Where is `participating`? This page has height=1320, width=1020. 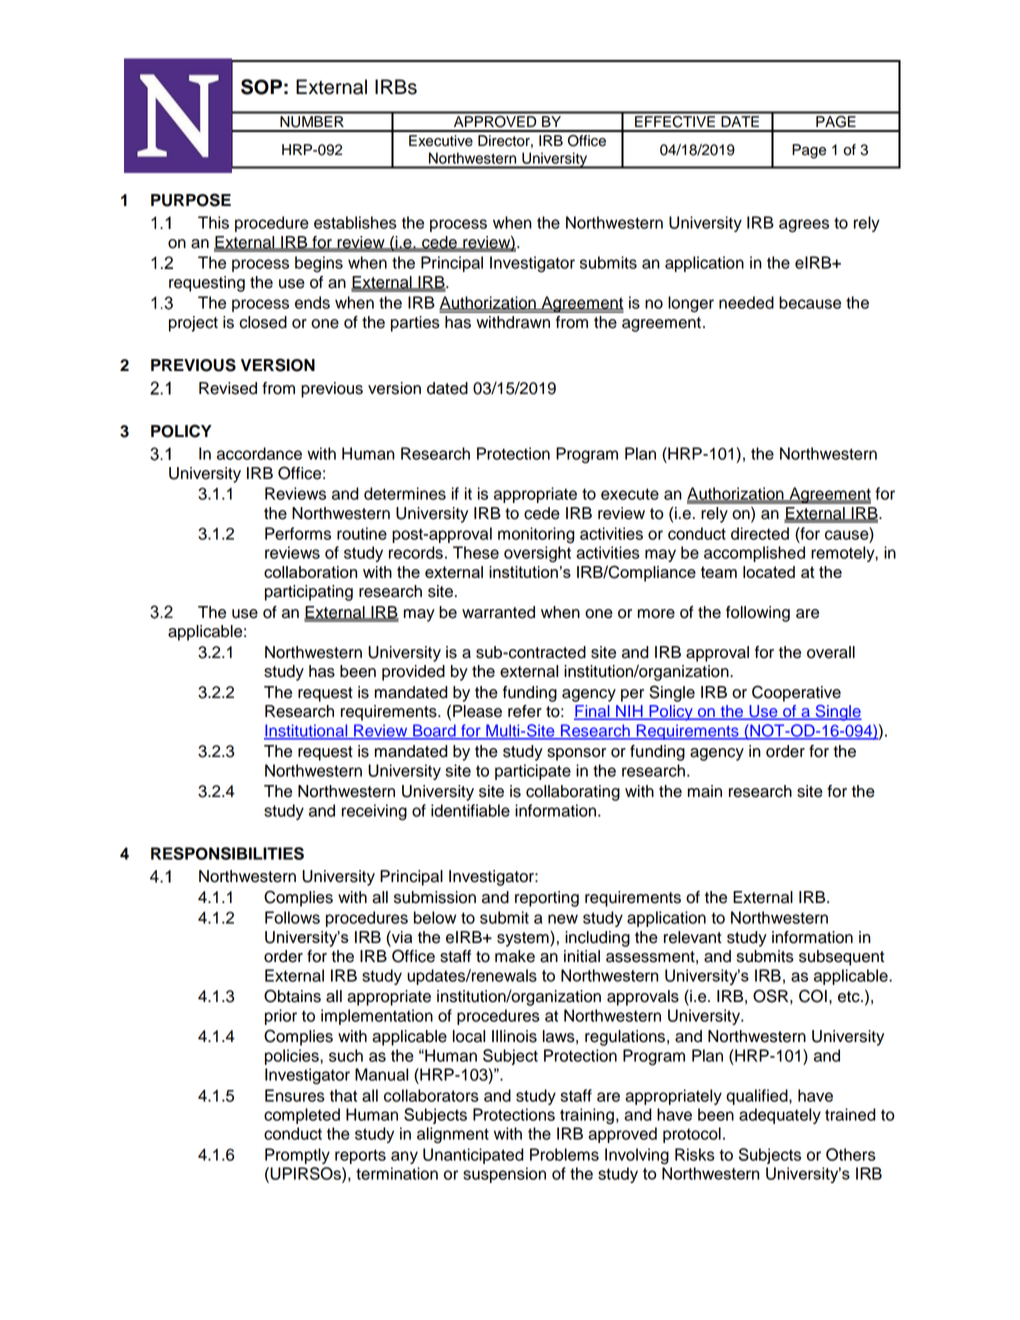 participating is located at coordinates (309, 593).
